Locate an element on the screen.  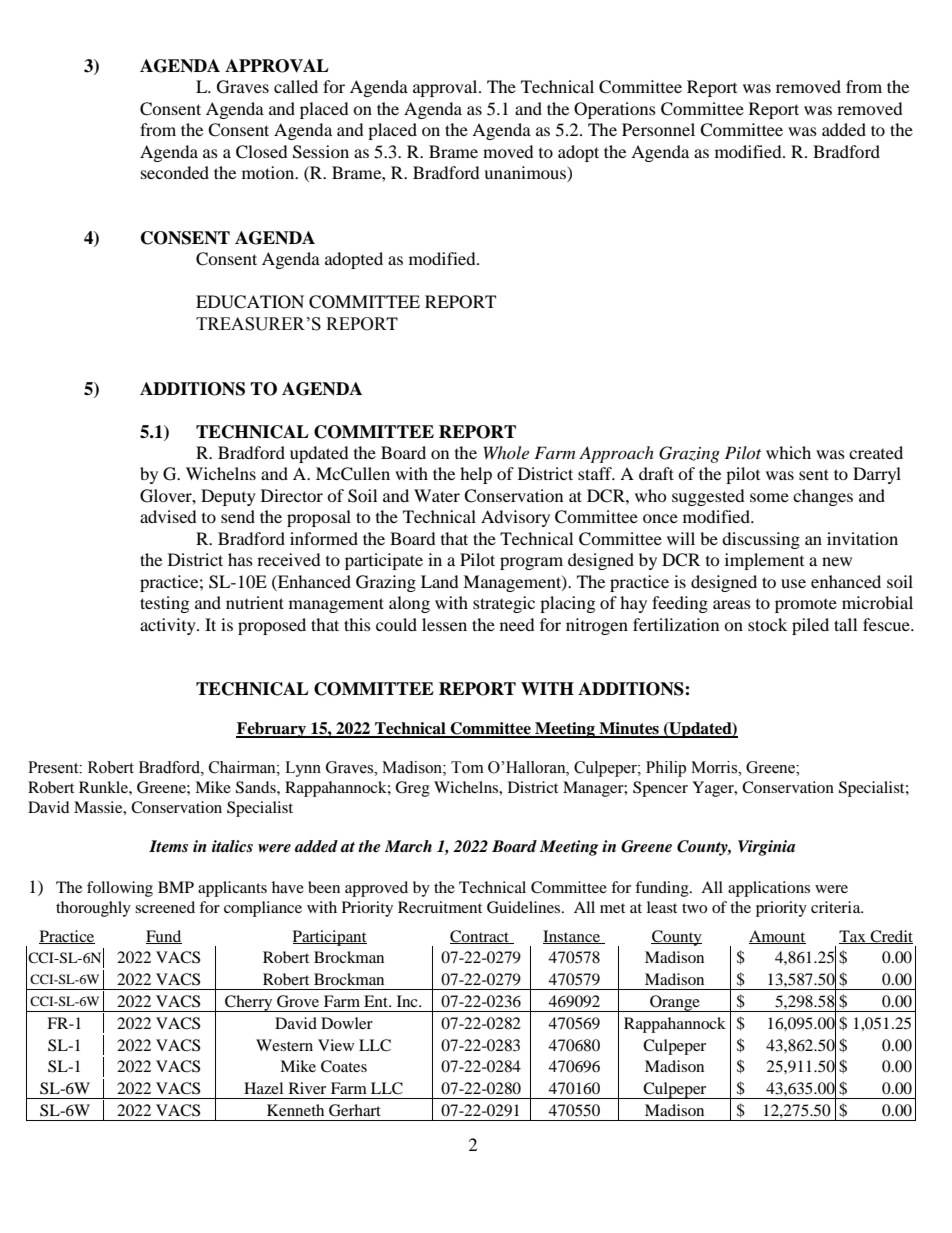
Inc is located at coordinates (408, 1001).
